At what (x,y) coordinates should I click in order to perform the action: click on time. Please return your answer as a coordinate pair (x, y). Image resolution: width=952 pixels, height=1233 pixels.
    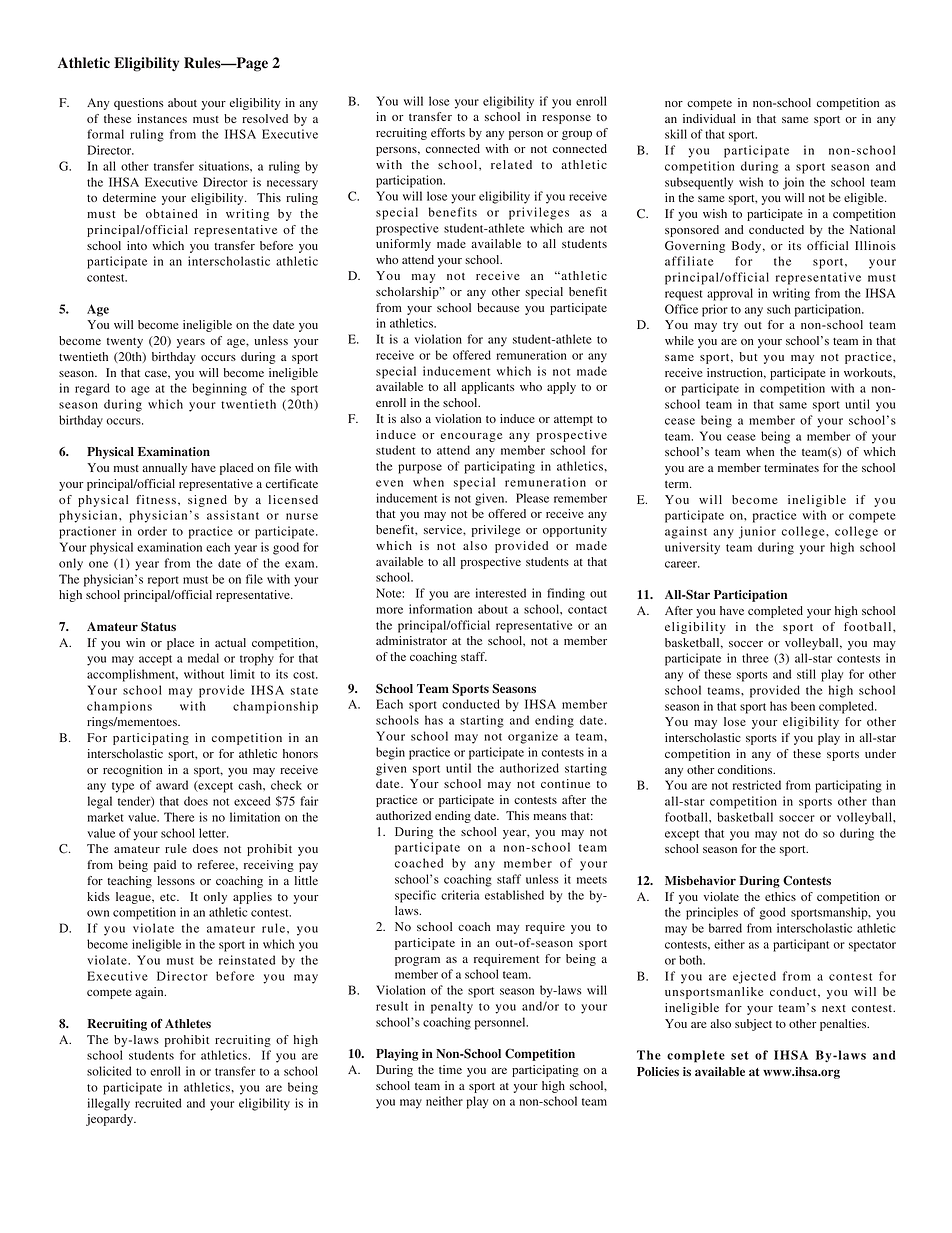
    Looking at the image, I should click on (450, 1069).
